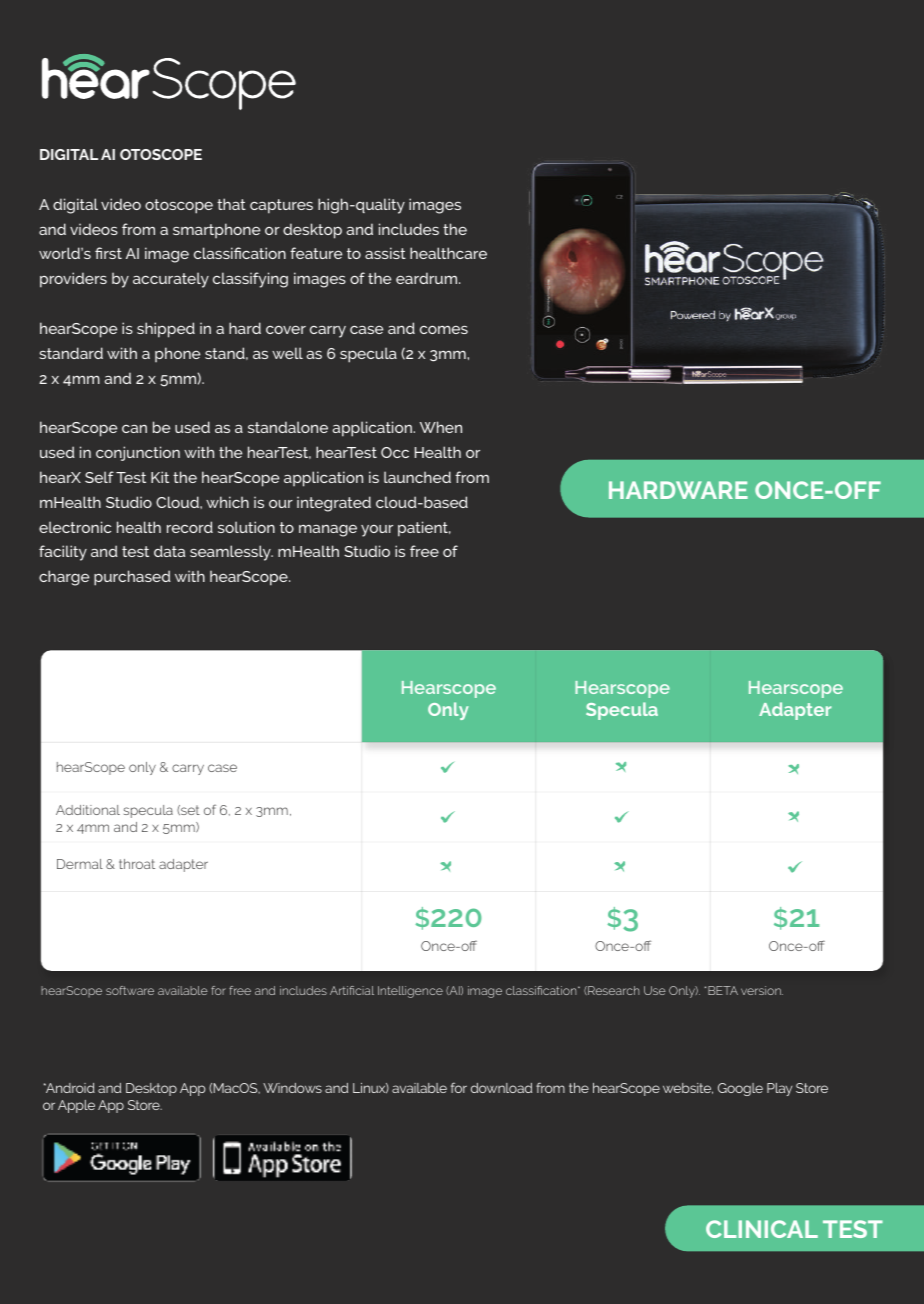  What do you see at coordinates (410, 992) in the screenshot?
I see `Intelligence` at bounding box center [410, 992].
